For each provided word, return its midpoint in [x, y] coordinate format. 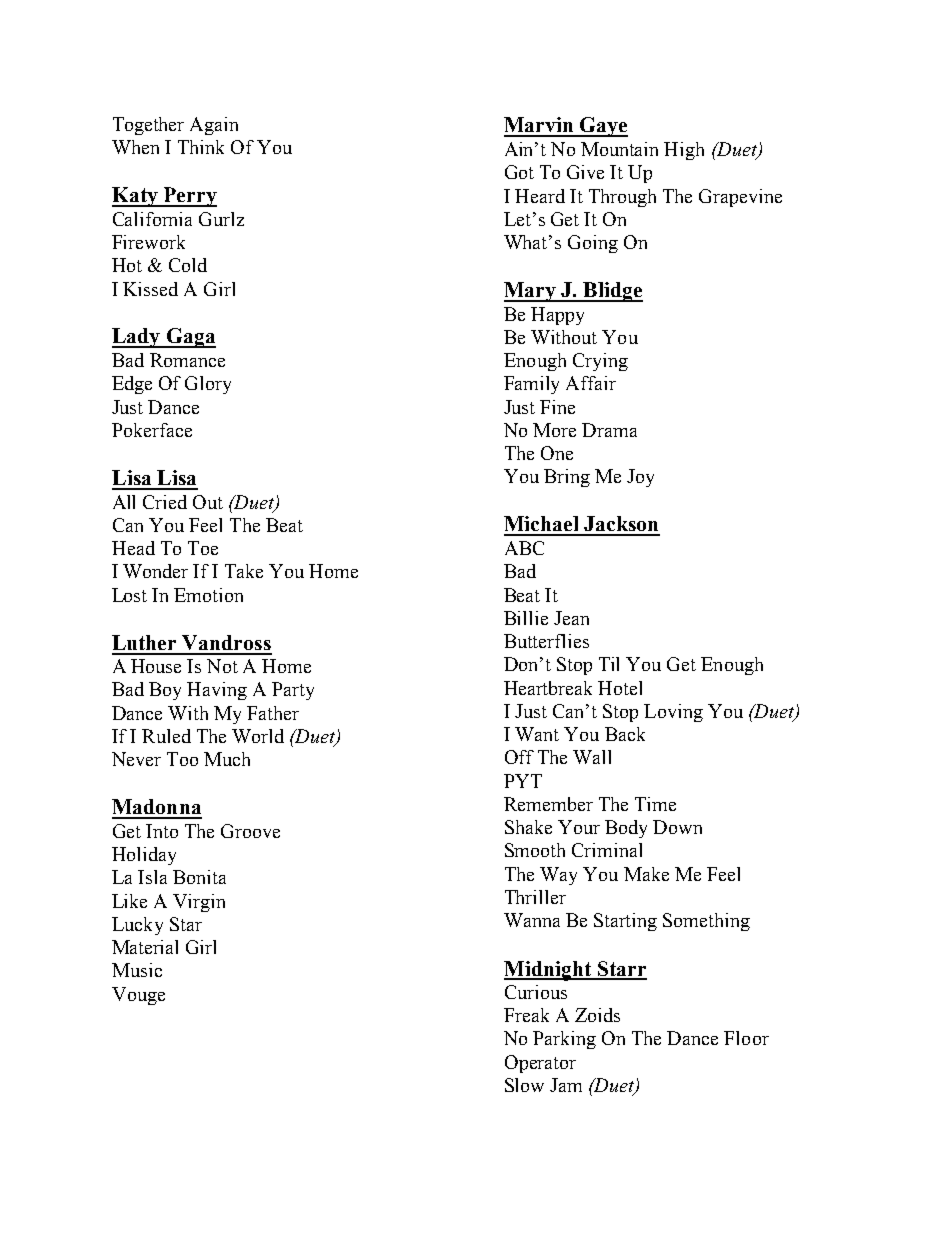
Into [162, 831]
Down [677, 827]
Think [201, 147]
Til [609, 664]
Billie [526, 618]
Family [531, 385]
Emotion [208, 595]
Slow [524, 1085]
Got [519, 172]
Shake [528, 827]
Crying [600, 362]
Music [137, 970]
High [684, 151]
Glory [208, 385]
